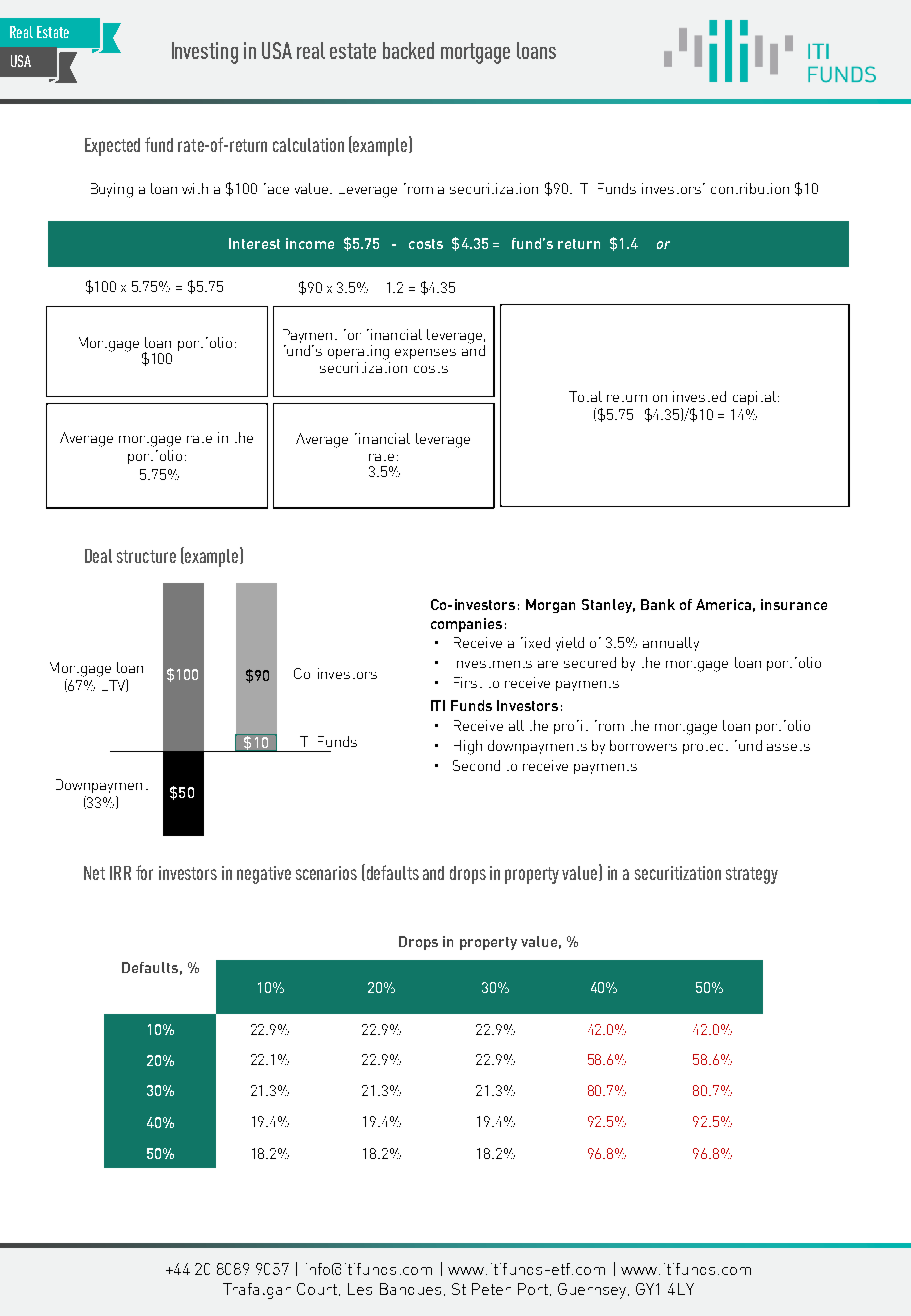 This screenshot has width=911, height=1316. Describe the element at coordinates (257, 1291) in the screenshot. I see `Trafalgar` at that location.
